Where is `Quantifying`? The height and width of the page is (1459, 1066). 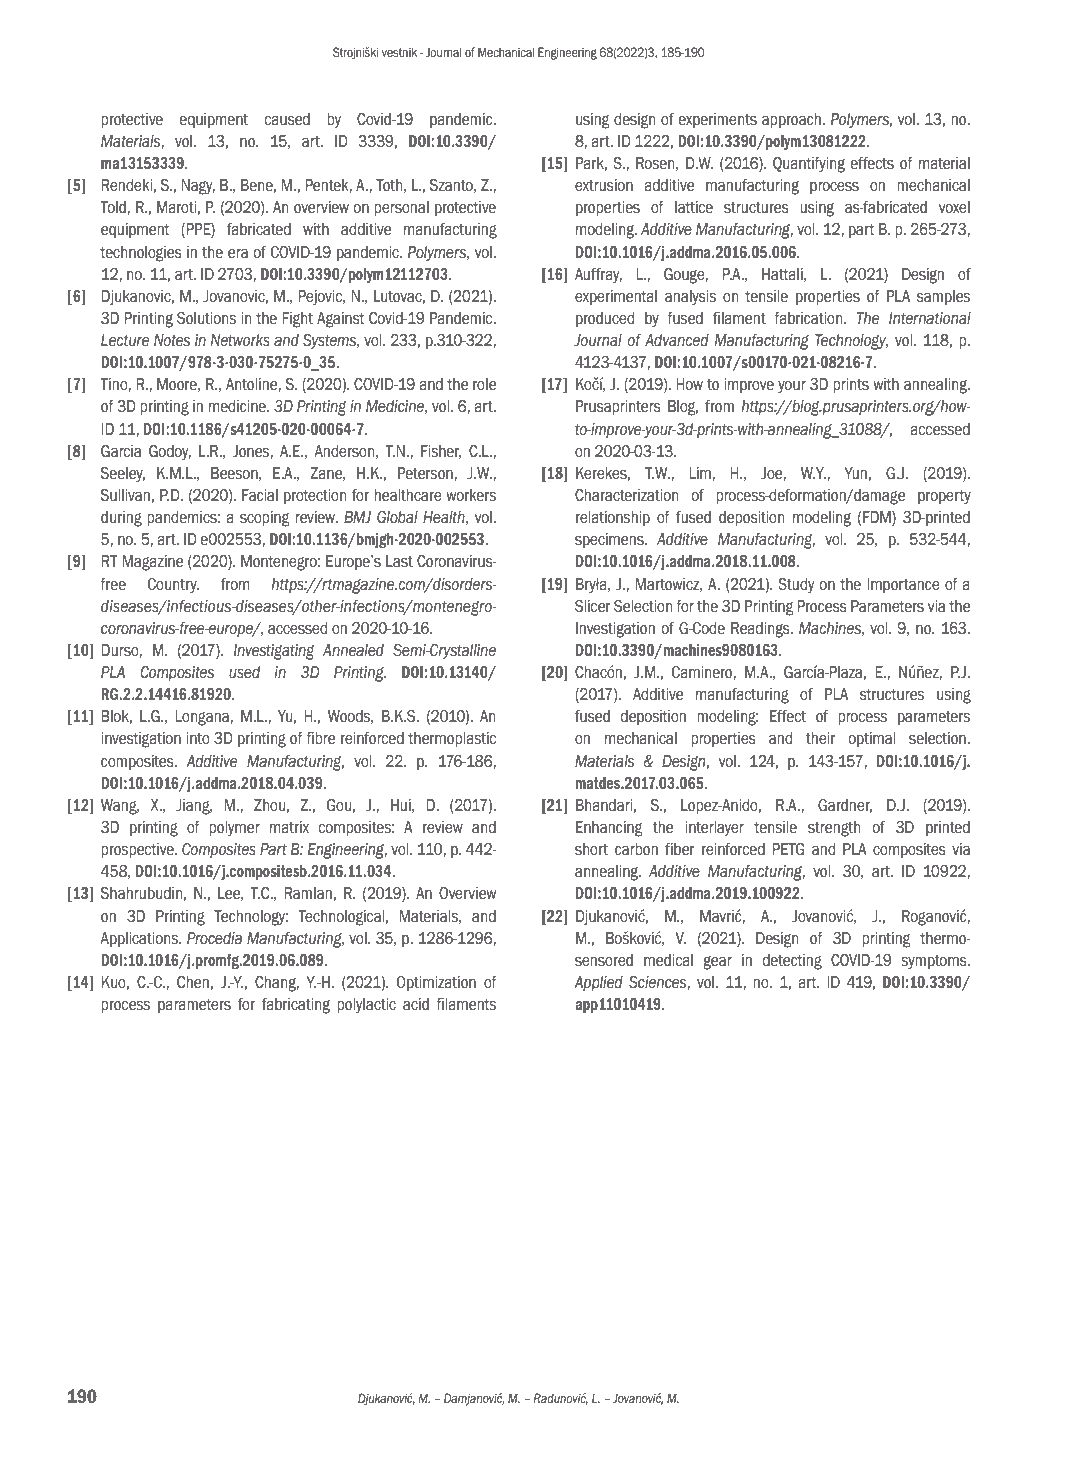
Quantifying is located at coordinates (809, 164).
